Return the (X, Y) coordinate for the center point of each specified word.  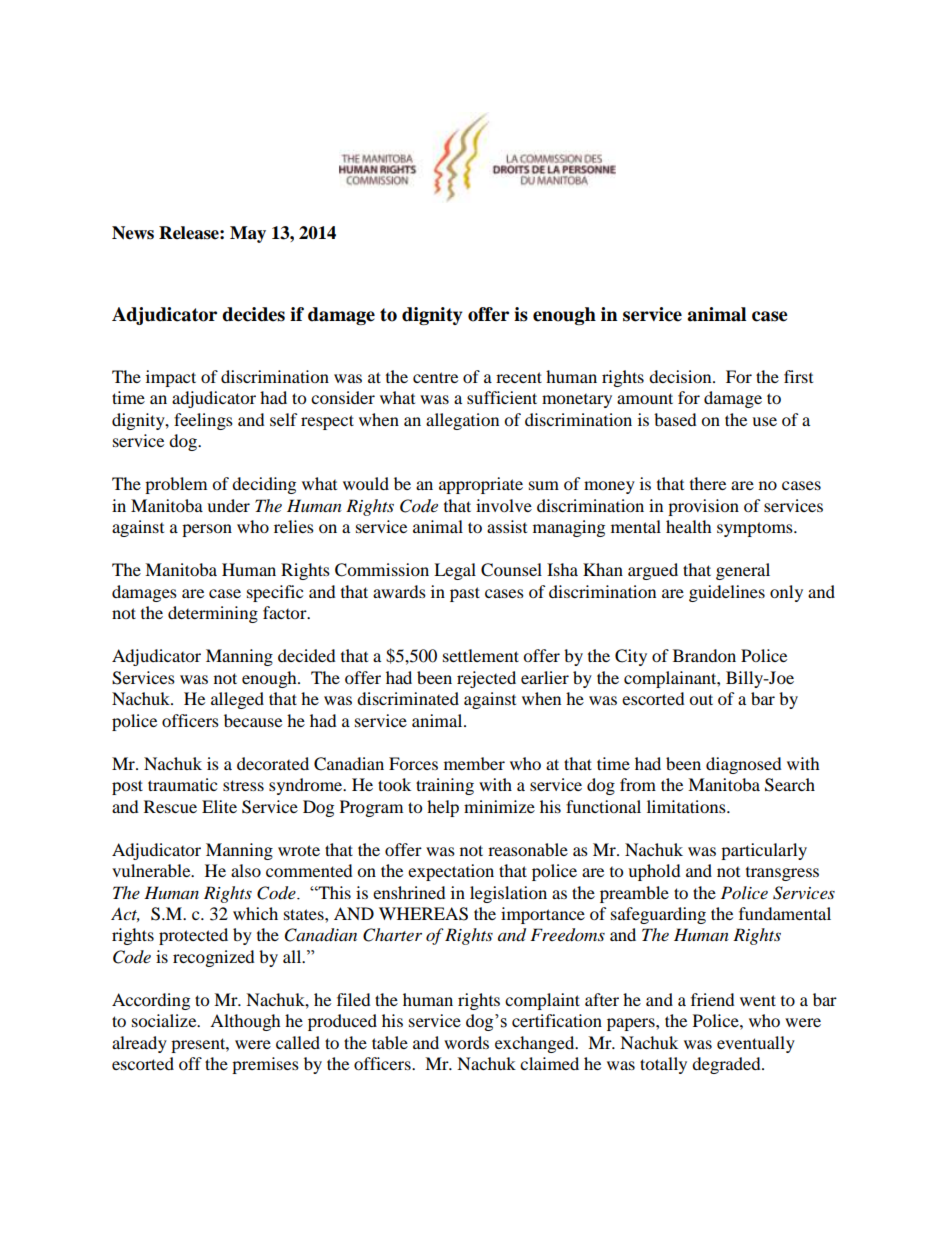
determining (213, 614)
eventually (756, 1044)
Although (245, 1022)
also (246, 870)
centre (435, 377)
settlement (481, 655)
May (248, 234)
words (466, 1042)
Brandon (704, 655)
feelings (203, 421)
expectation (451, 872)
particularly (764, 851)
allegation (462, 421)
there (708, 483)
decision (681, 376)
